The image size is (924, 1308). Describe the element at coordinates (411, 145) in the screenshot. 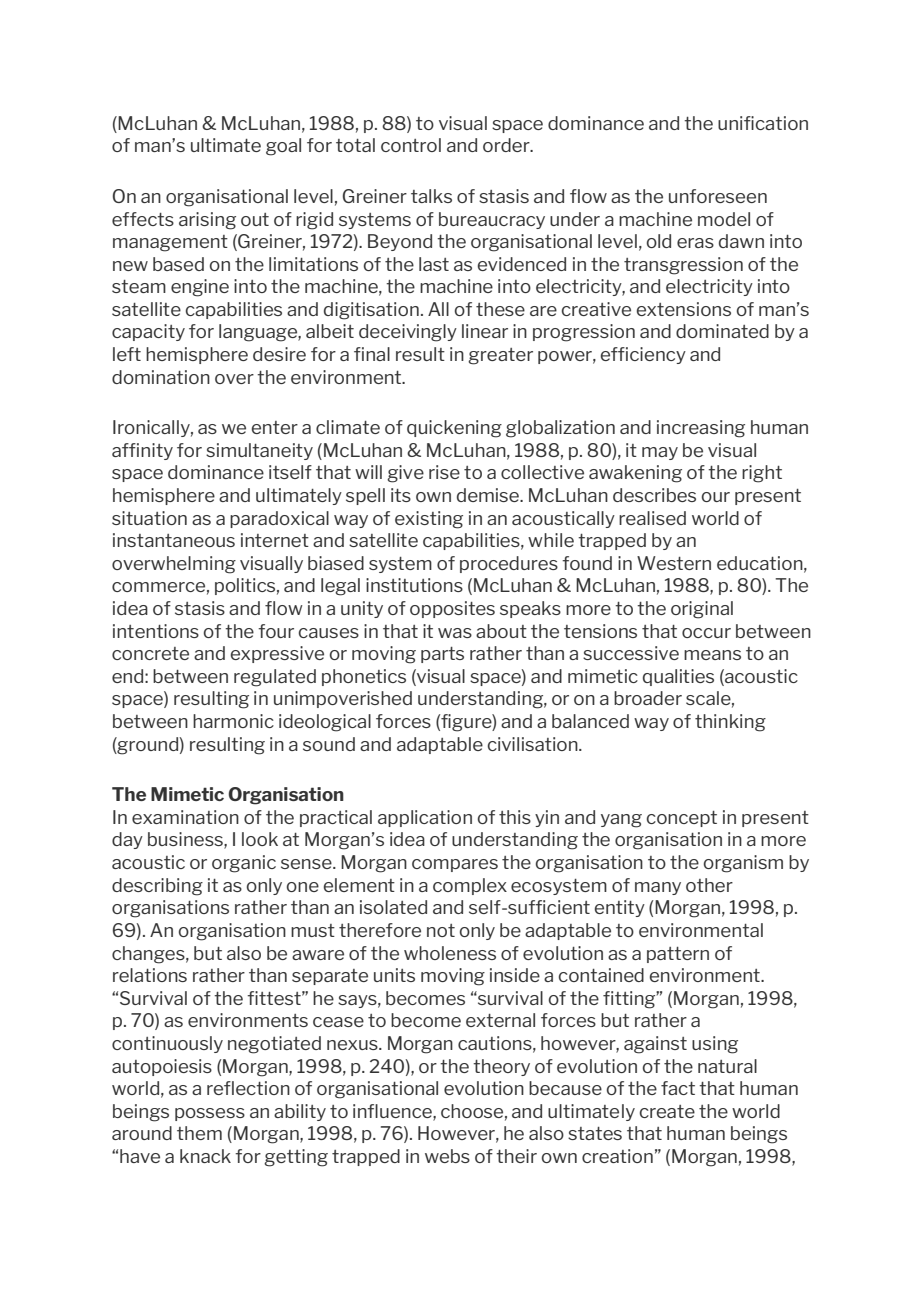

I see `control` at that location.
